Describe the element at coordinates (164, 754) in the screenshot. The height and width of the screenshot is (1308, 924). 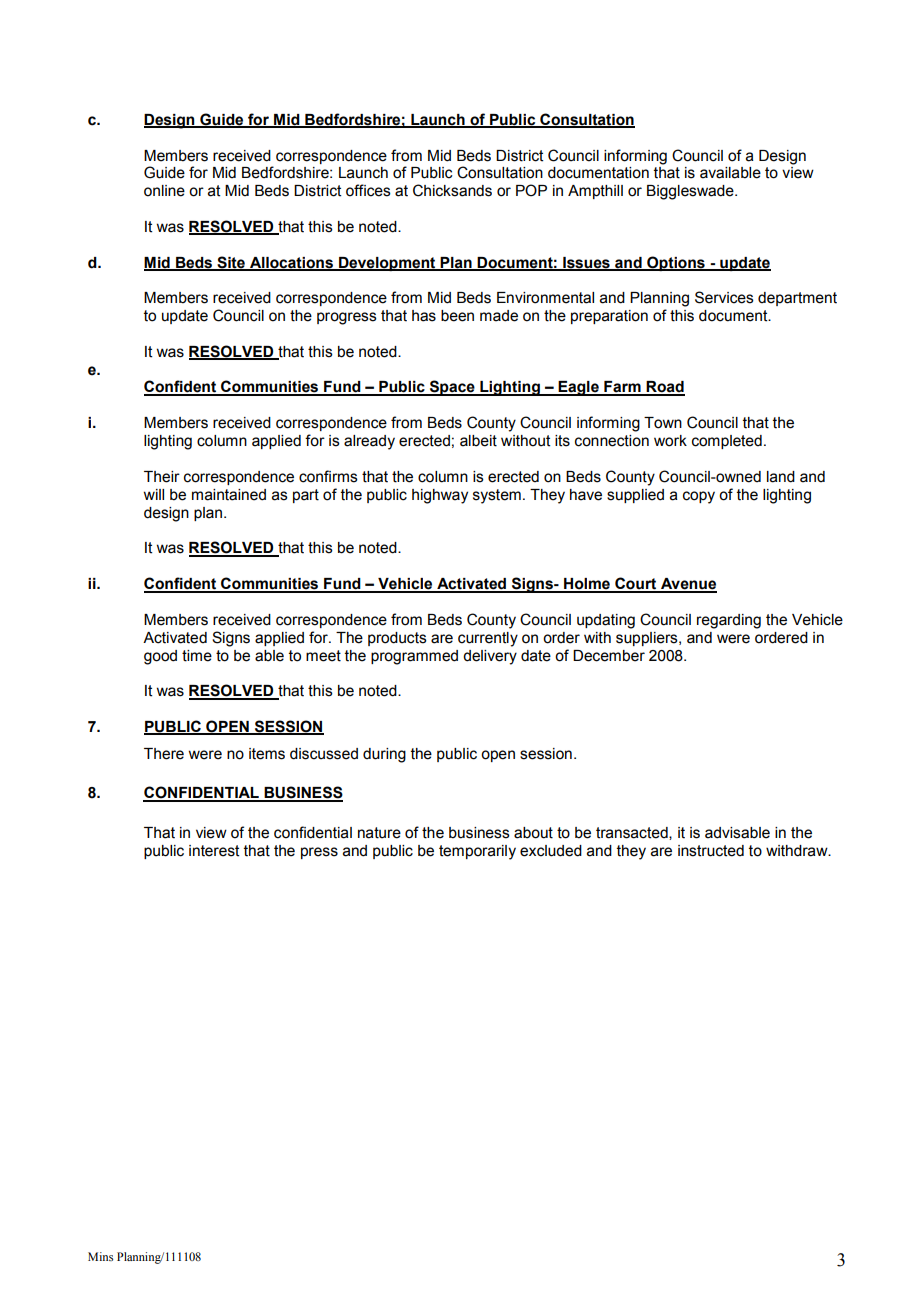
I see `There` at that location.
